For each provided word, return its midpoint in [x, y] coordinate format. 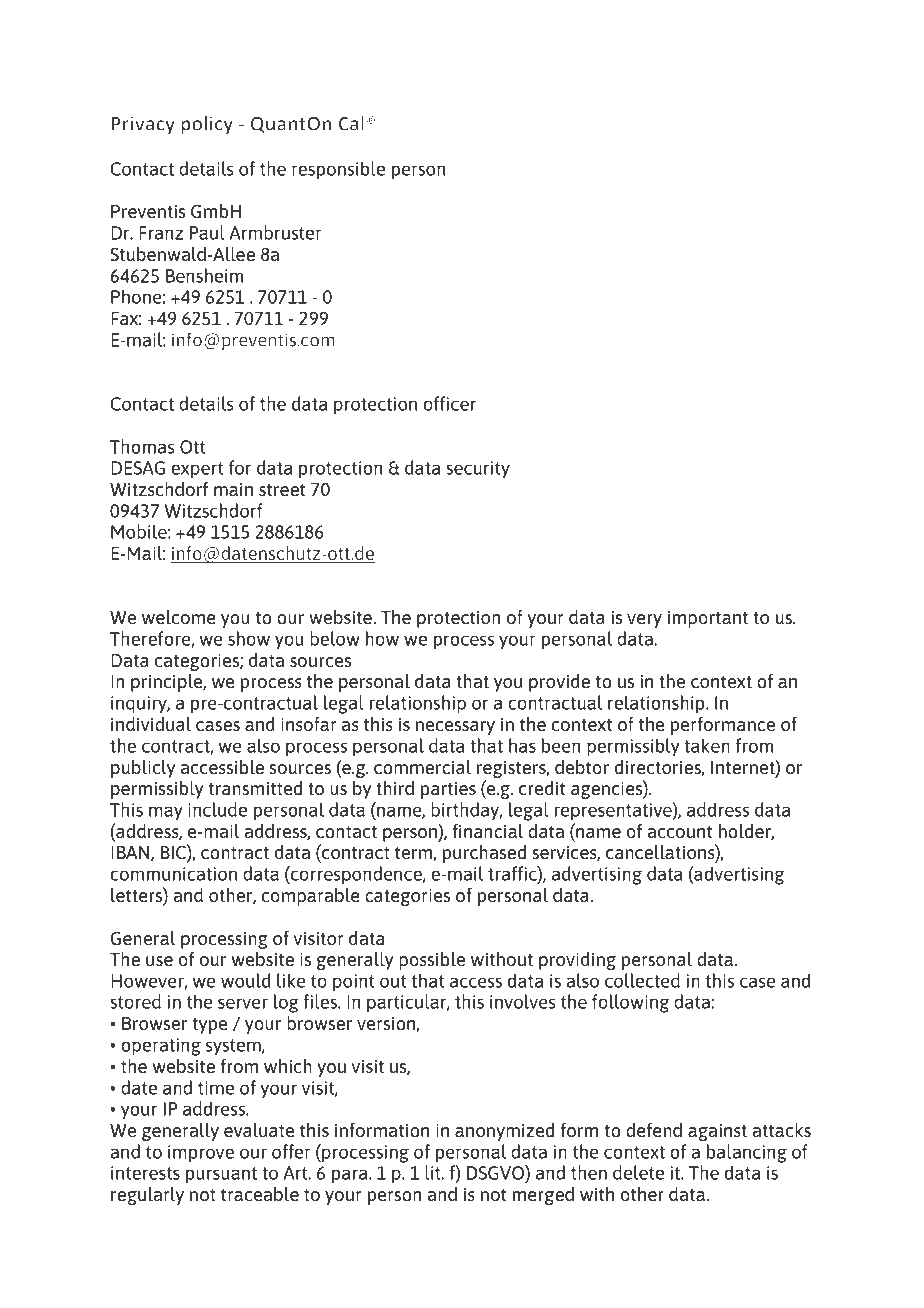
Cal [351, 123]
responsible [338, 170]
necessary [455, 728]
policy [207, 125]
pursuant [221, 1175]
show [249, 638]
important [708, 619]
